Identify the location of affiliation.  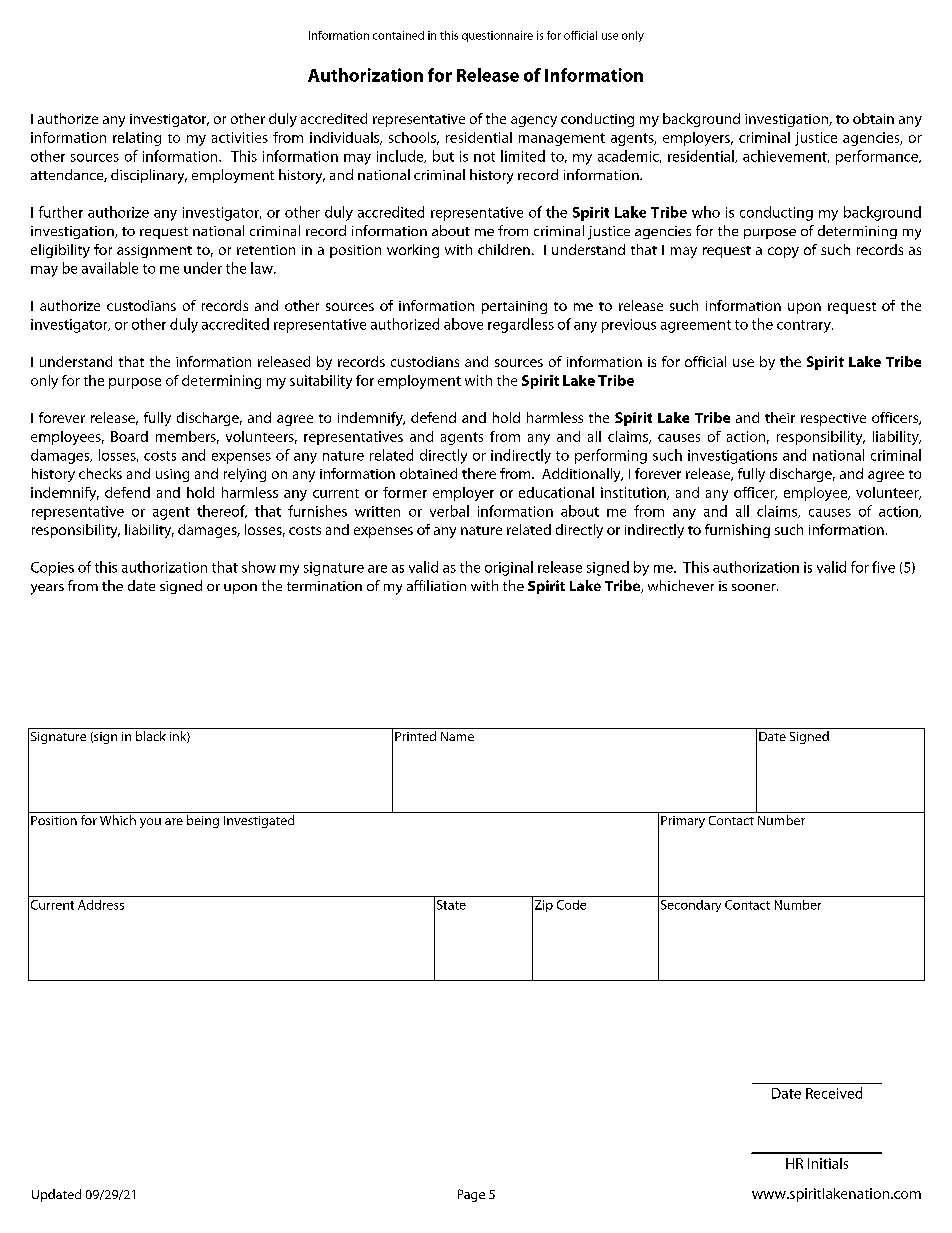
(436, 585).
